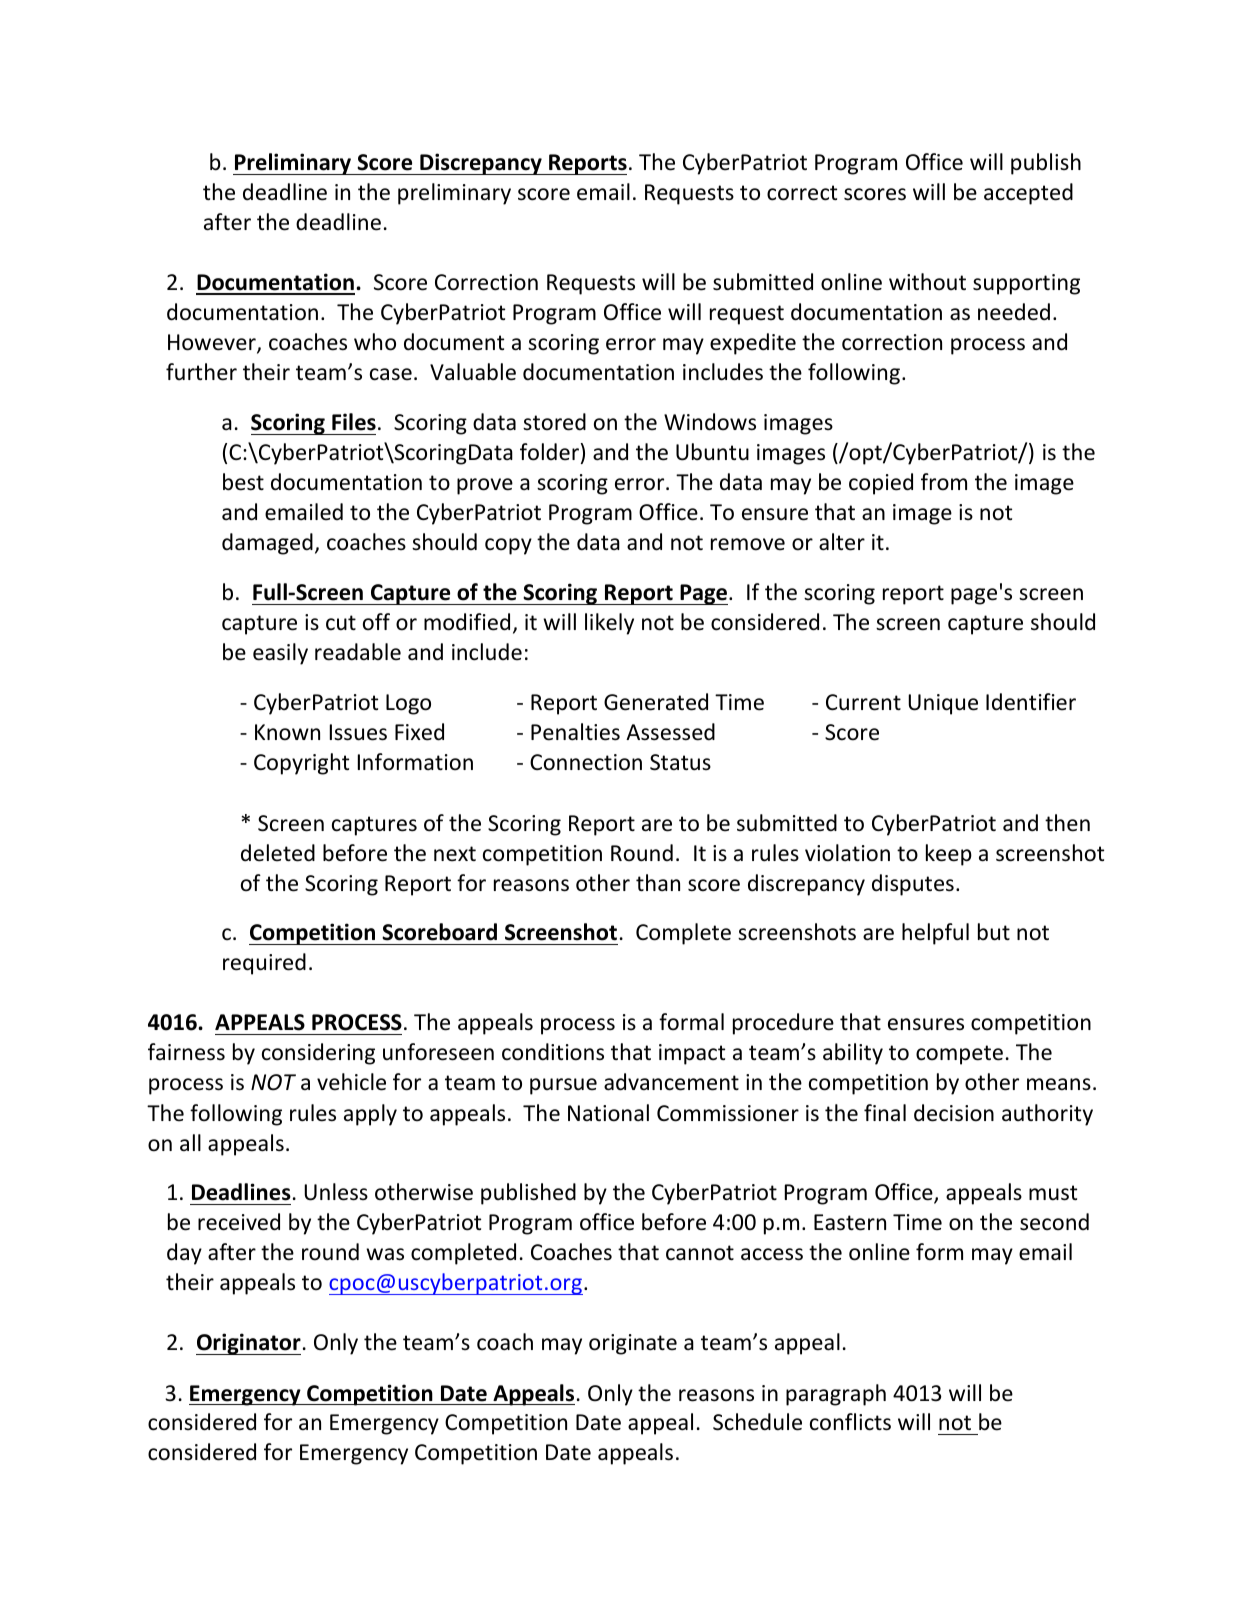  Describe the element at coordinates (213, 343) in the screenshot. I see `However` at that location.
